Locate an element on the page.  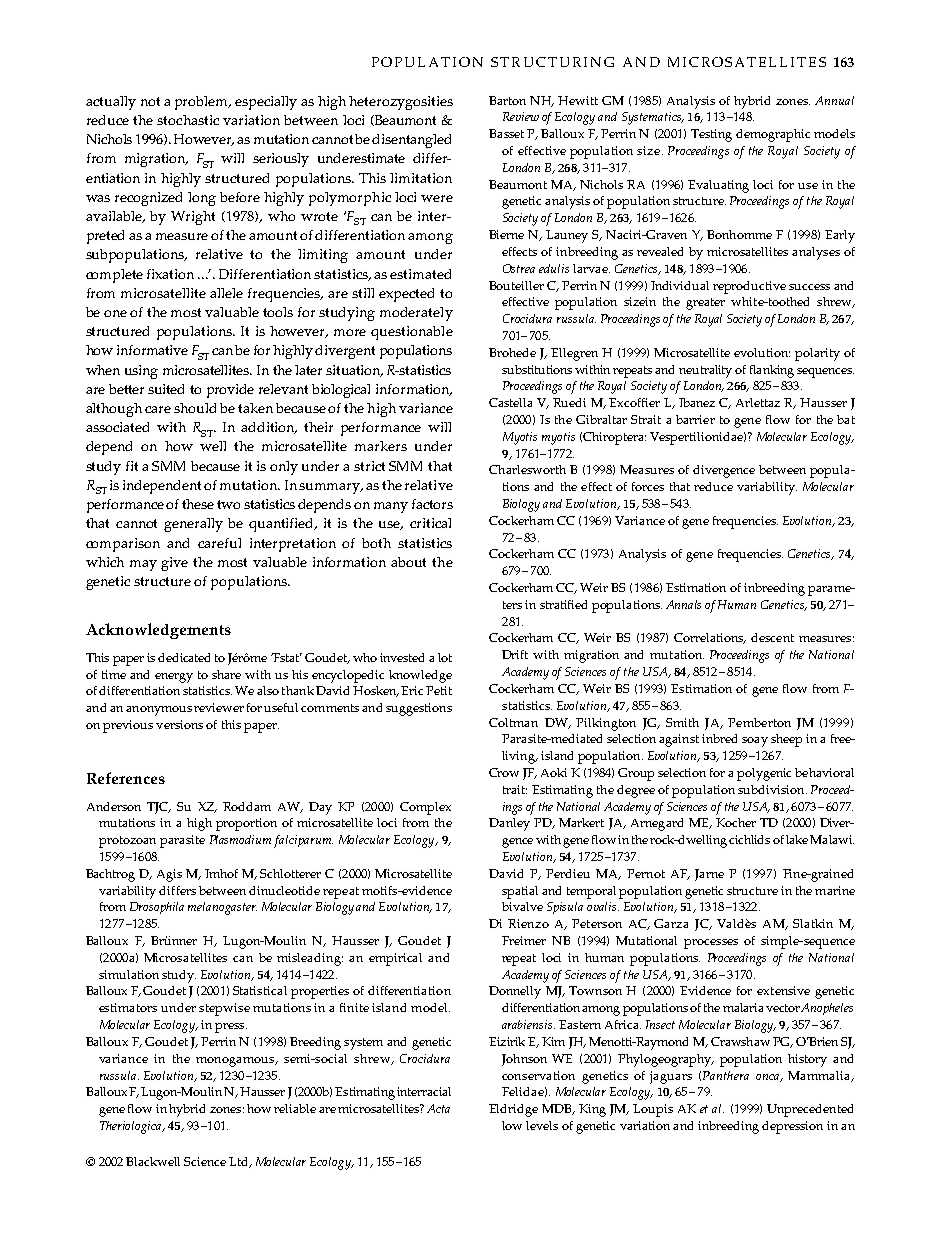
descent is located at coordinates (772, 637).
